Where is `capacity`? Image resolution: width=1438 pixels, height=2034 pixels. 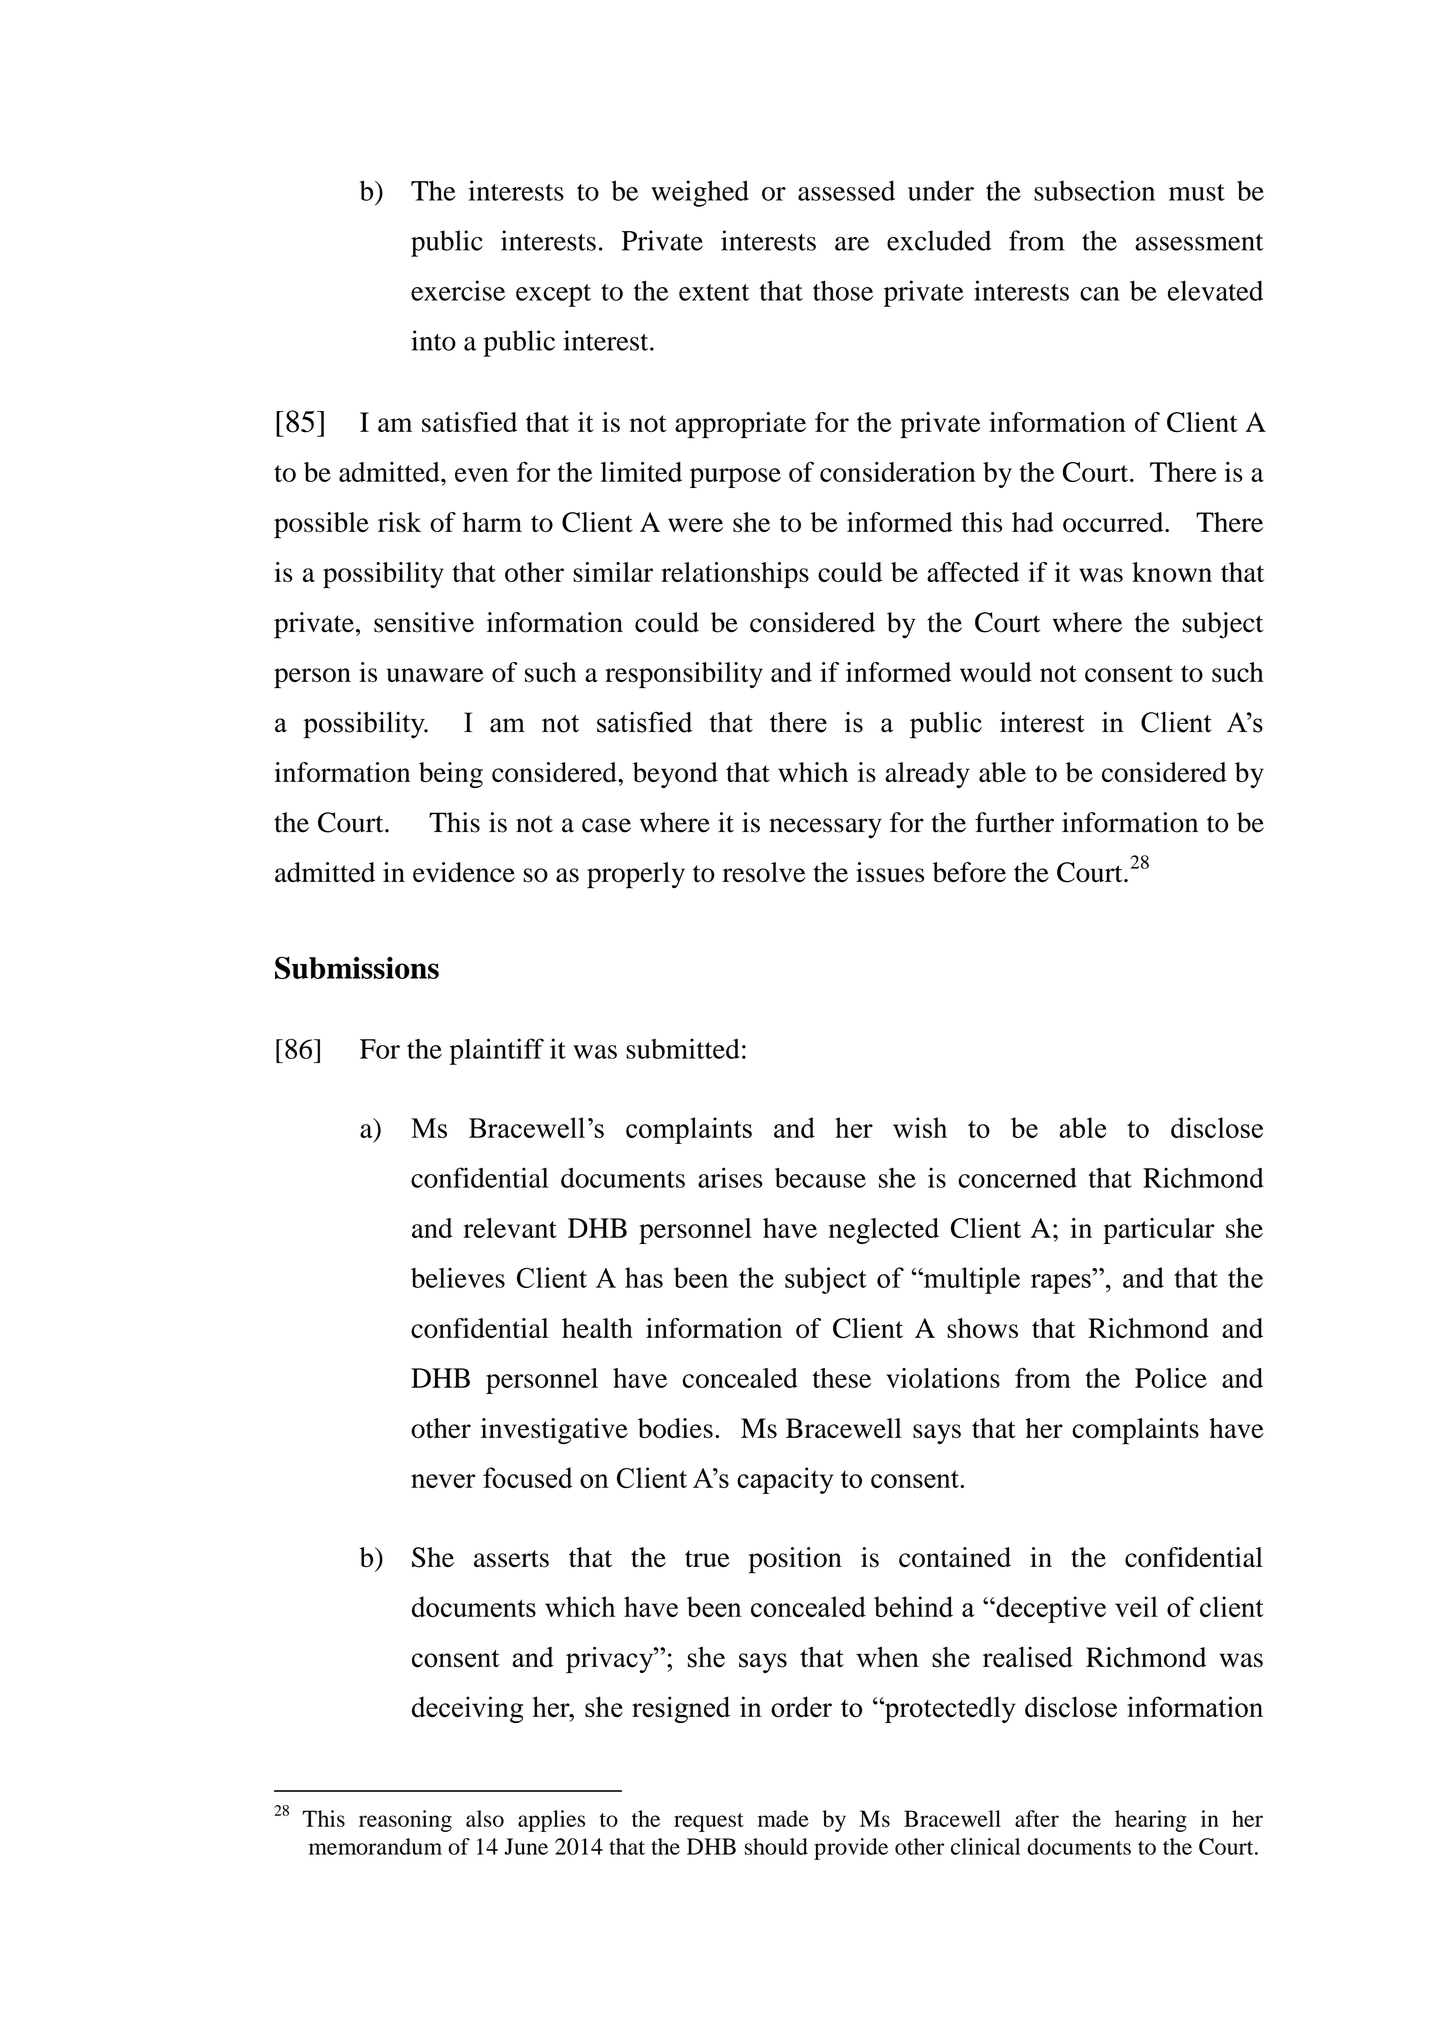
capacity is located at coordinates (785, 1480).
